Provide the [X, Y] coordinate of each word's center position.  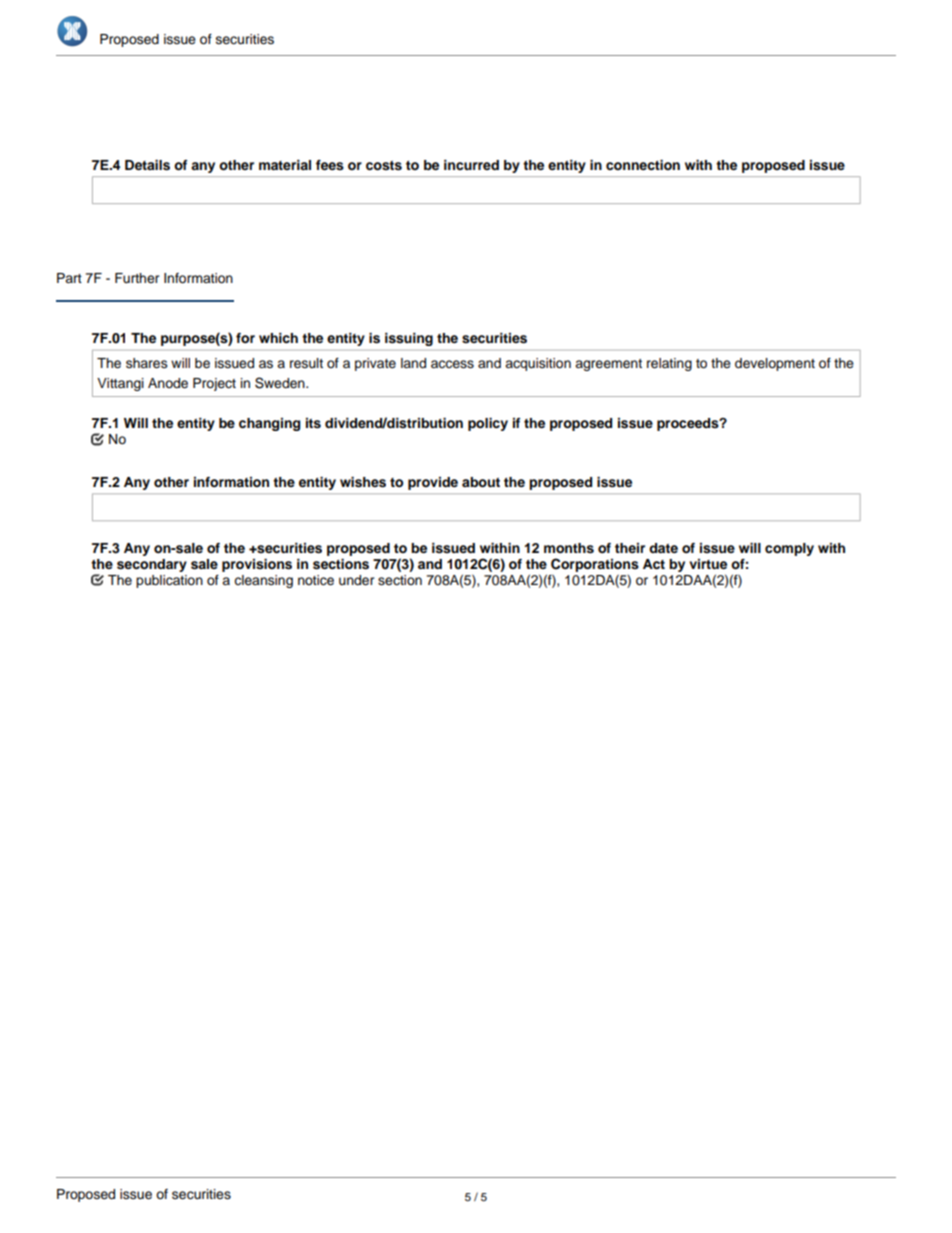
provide [433, 483]
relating [669, 364]
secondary [152, 565]
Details [147, 165]
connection [643, 165]
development [775, 364]
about [481, 482]
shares [147, 363]
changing [269, 424]
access [452, 364]
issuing [409, 339]
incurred [471, 165]
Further [137, 278]
